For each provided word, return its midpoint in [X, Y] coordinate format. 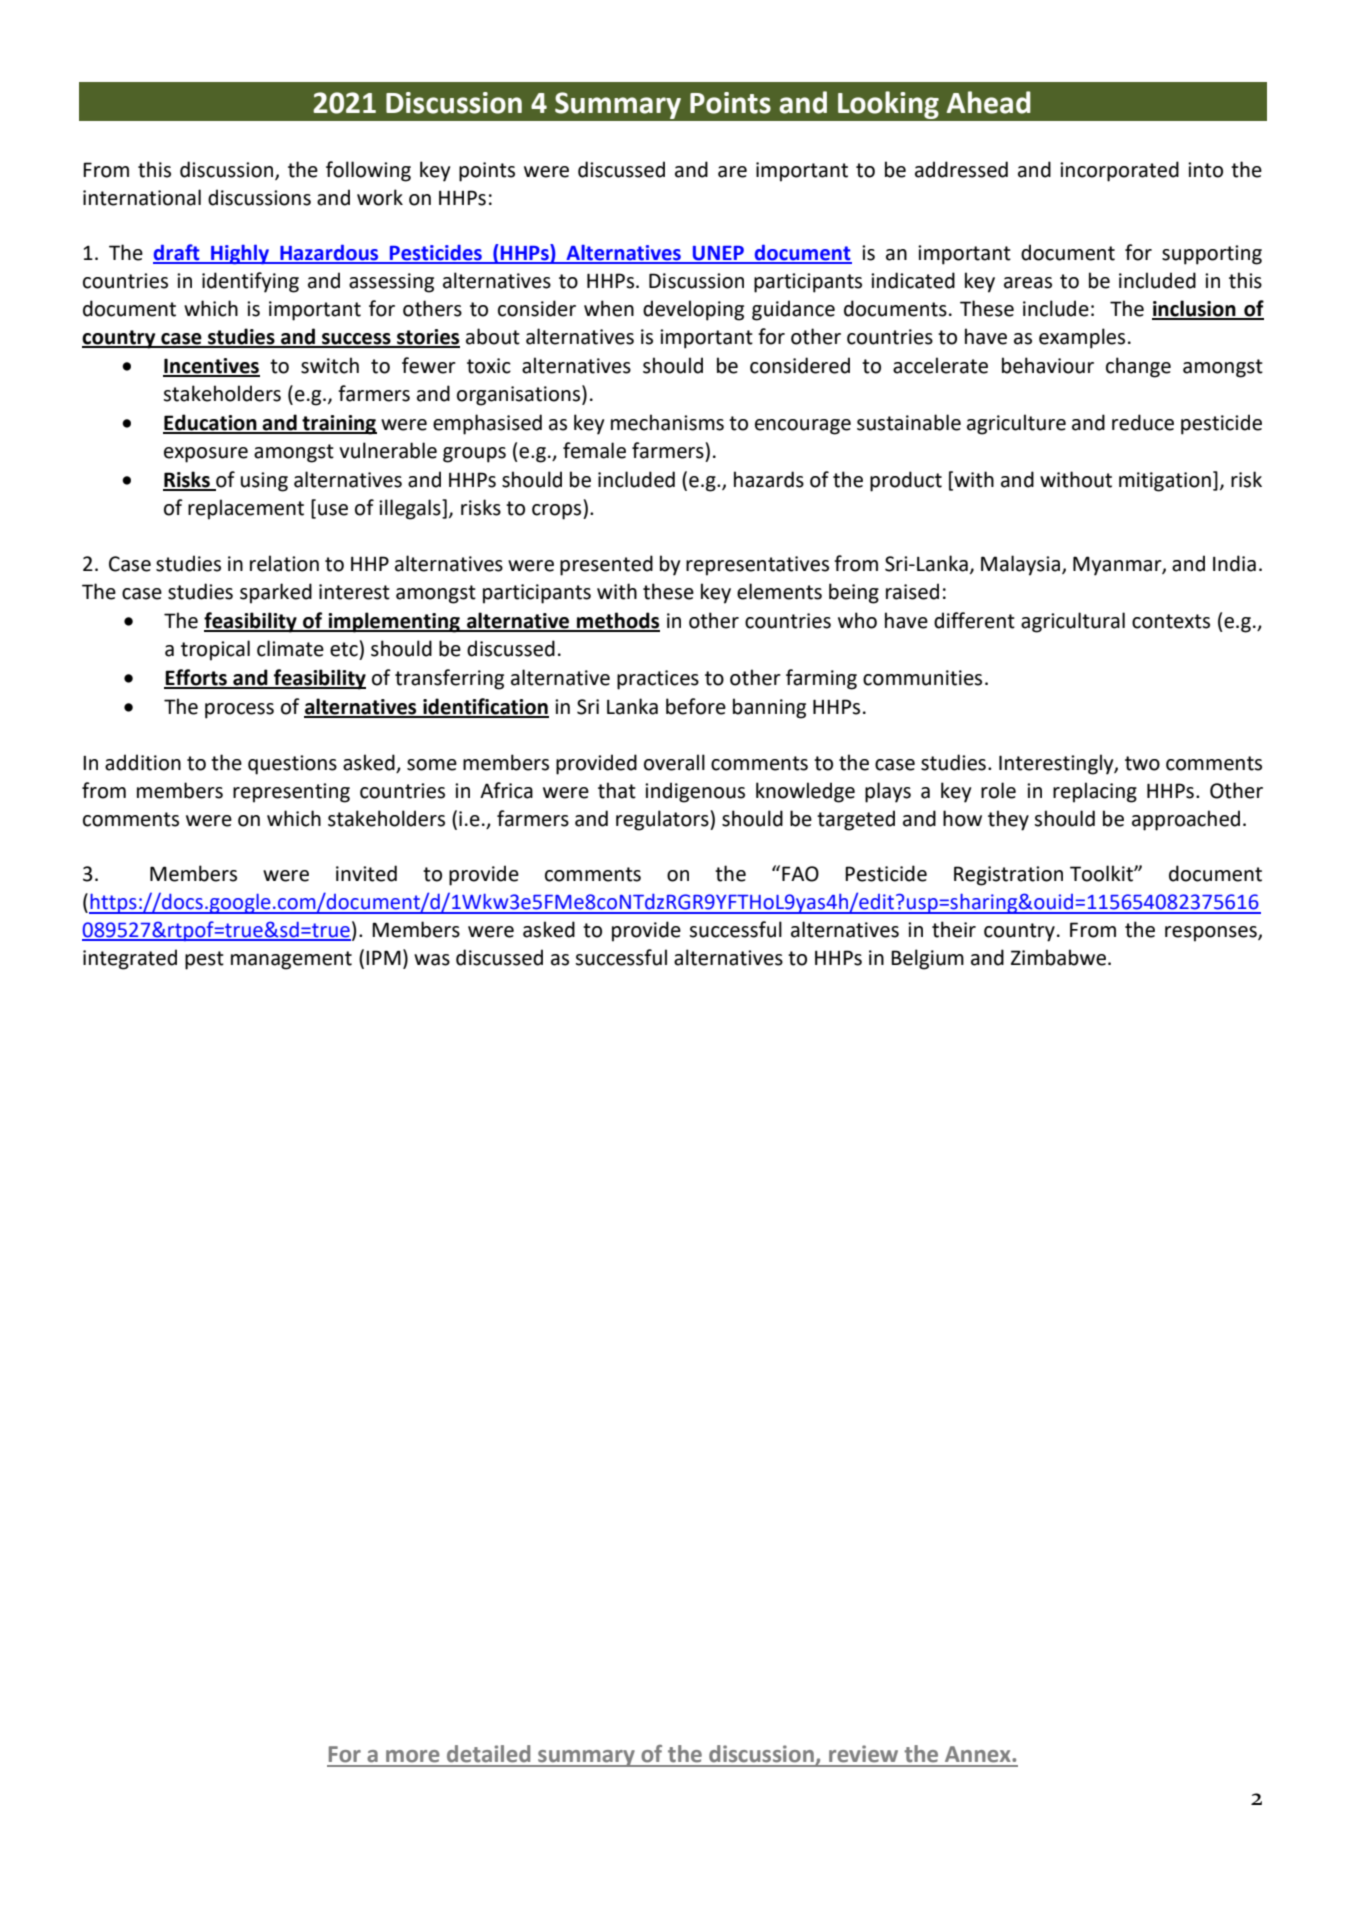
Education [211, 423]
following [368, 171]
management [291, 960]
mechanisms [667, 422]
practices [658, 680]
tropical [215, 650]
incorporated [1119, 171]
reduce [1143, 422]
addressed [961, 169]
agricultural [1073, 622]
